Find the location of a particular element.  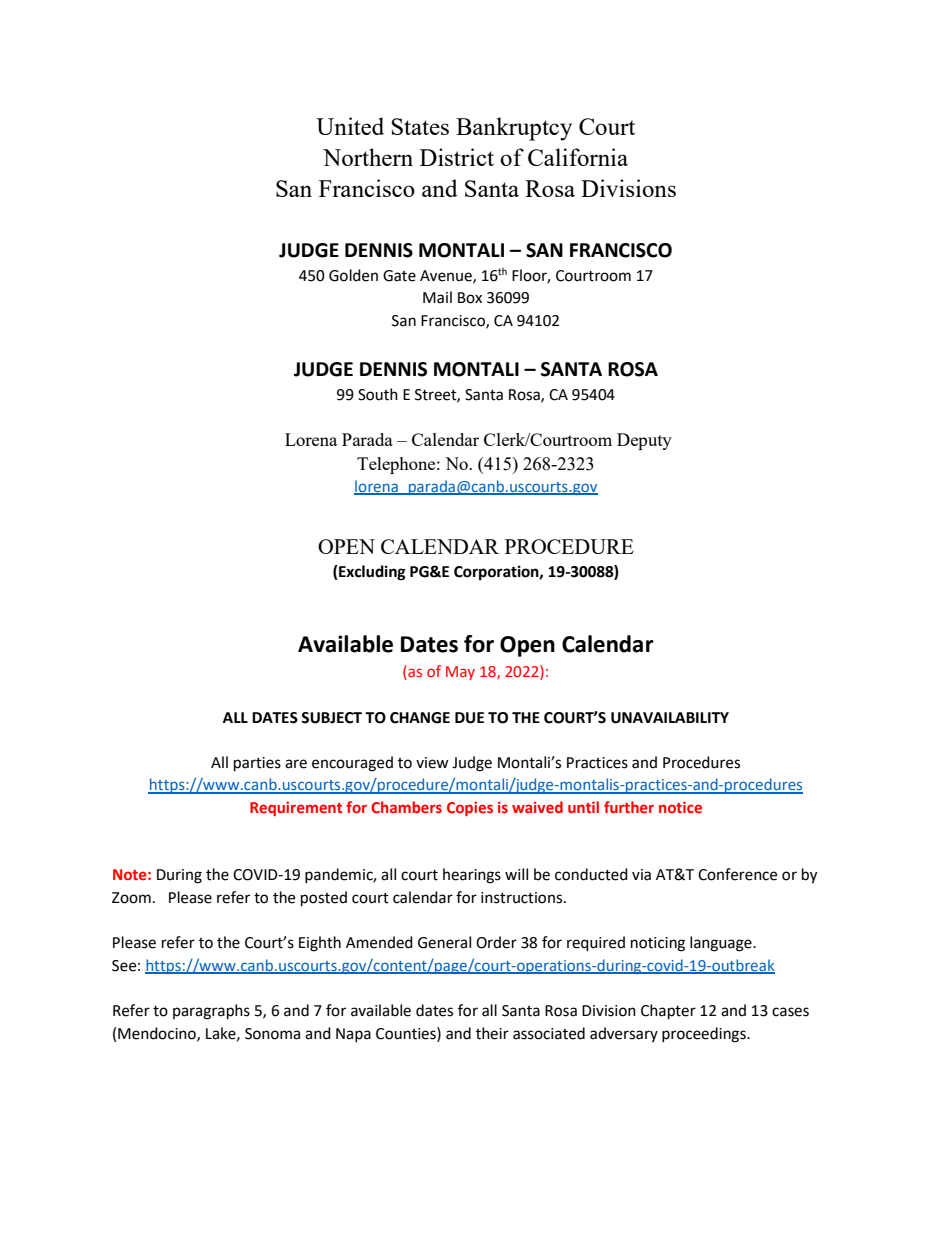

proceedings is located at coordinates (705, 1035).
